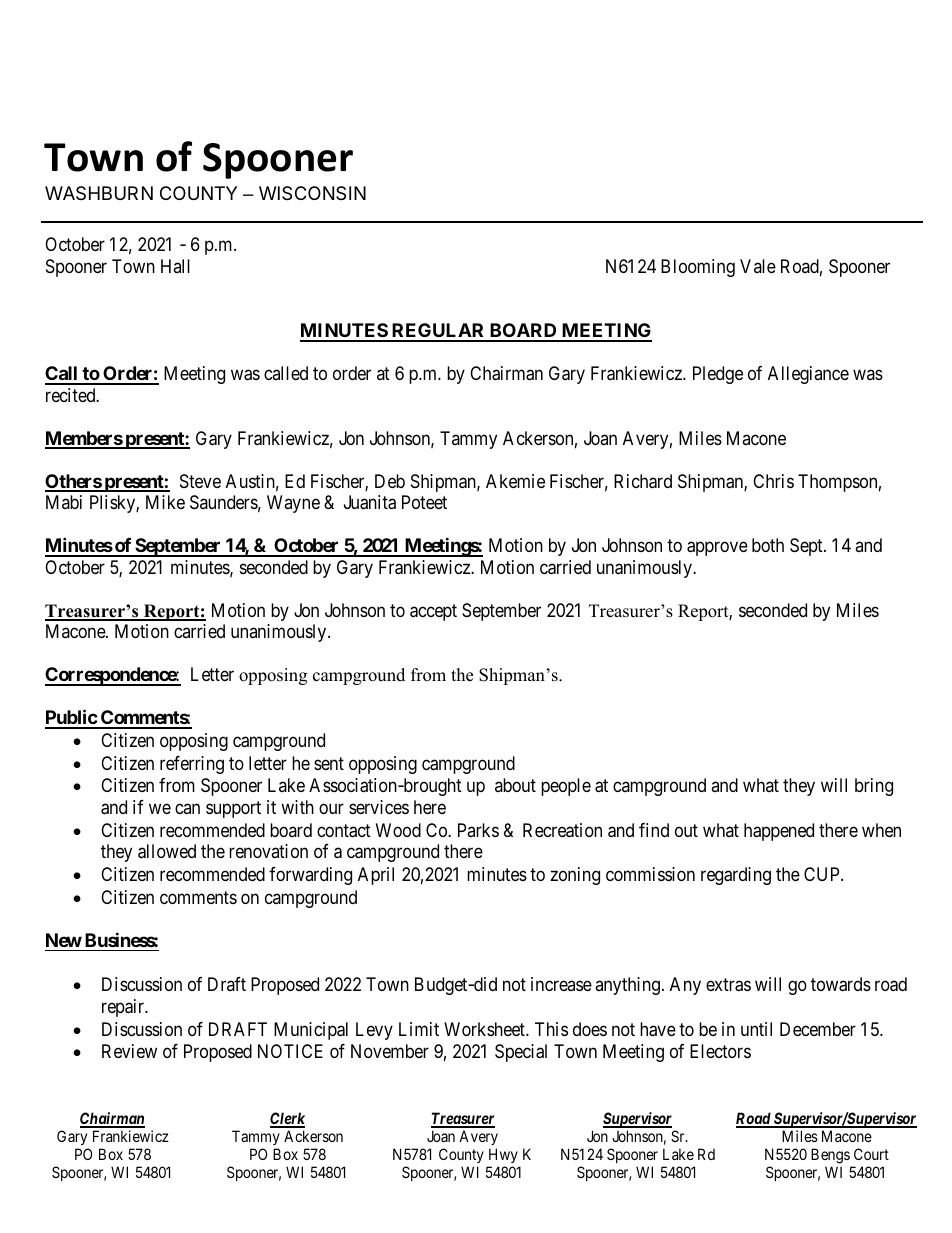 The image size is (952, 1233). What do you see at coordinates (165, 502) in the document?
I see `Mike` at bounding box center [165, 502].
